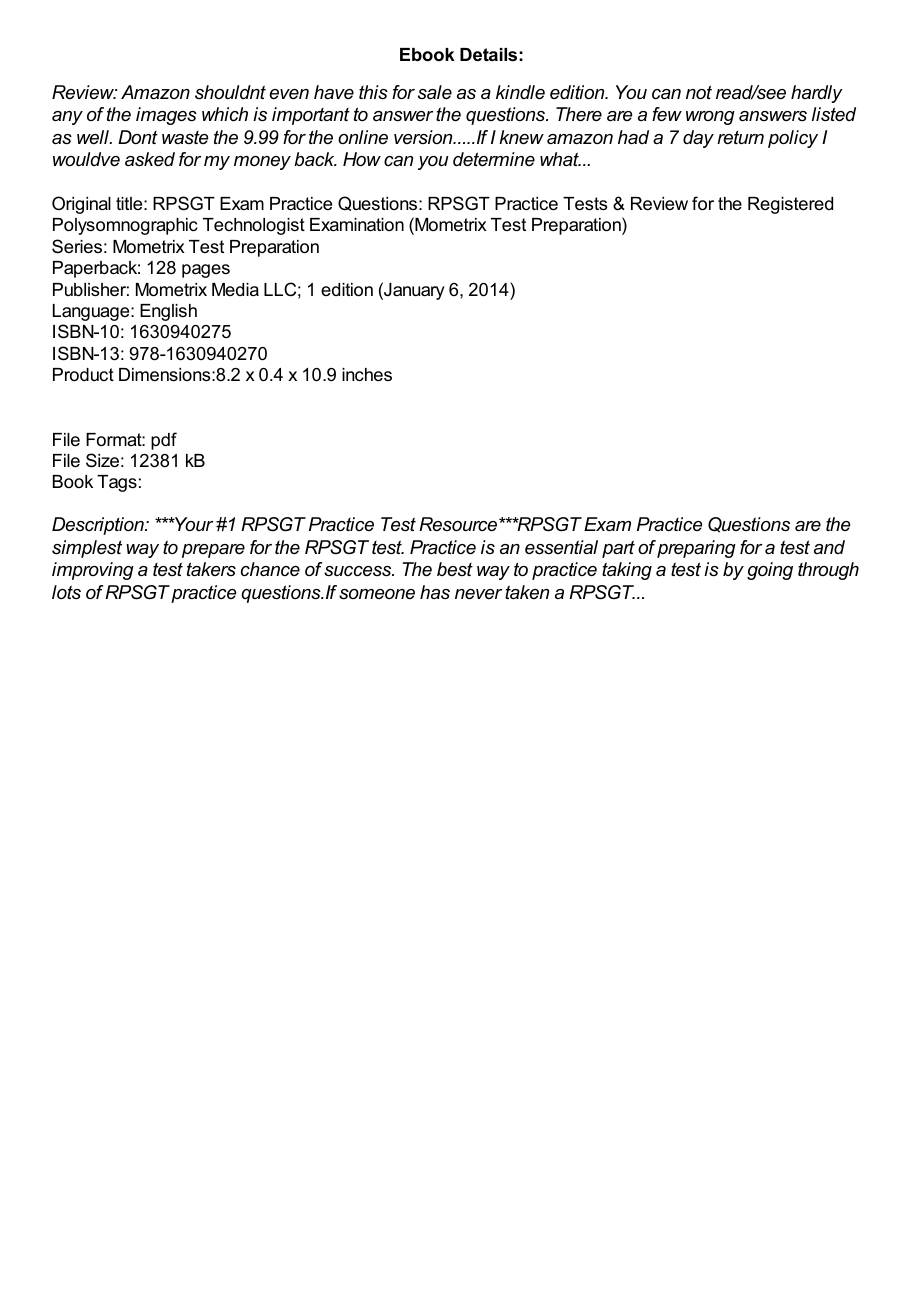  I want to click on going, so click(770, 571).
